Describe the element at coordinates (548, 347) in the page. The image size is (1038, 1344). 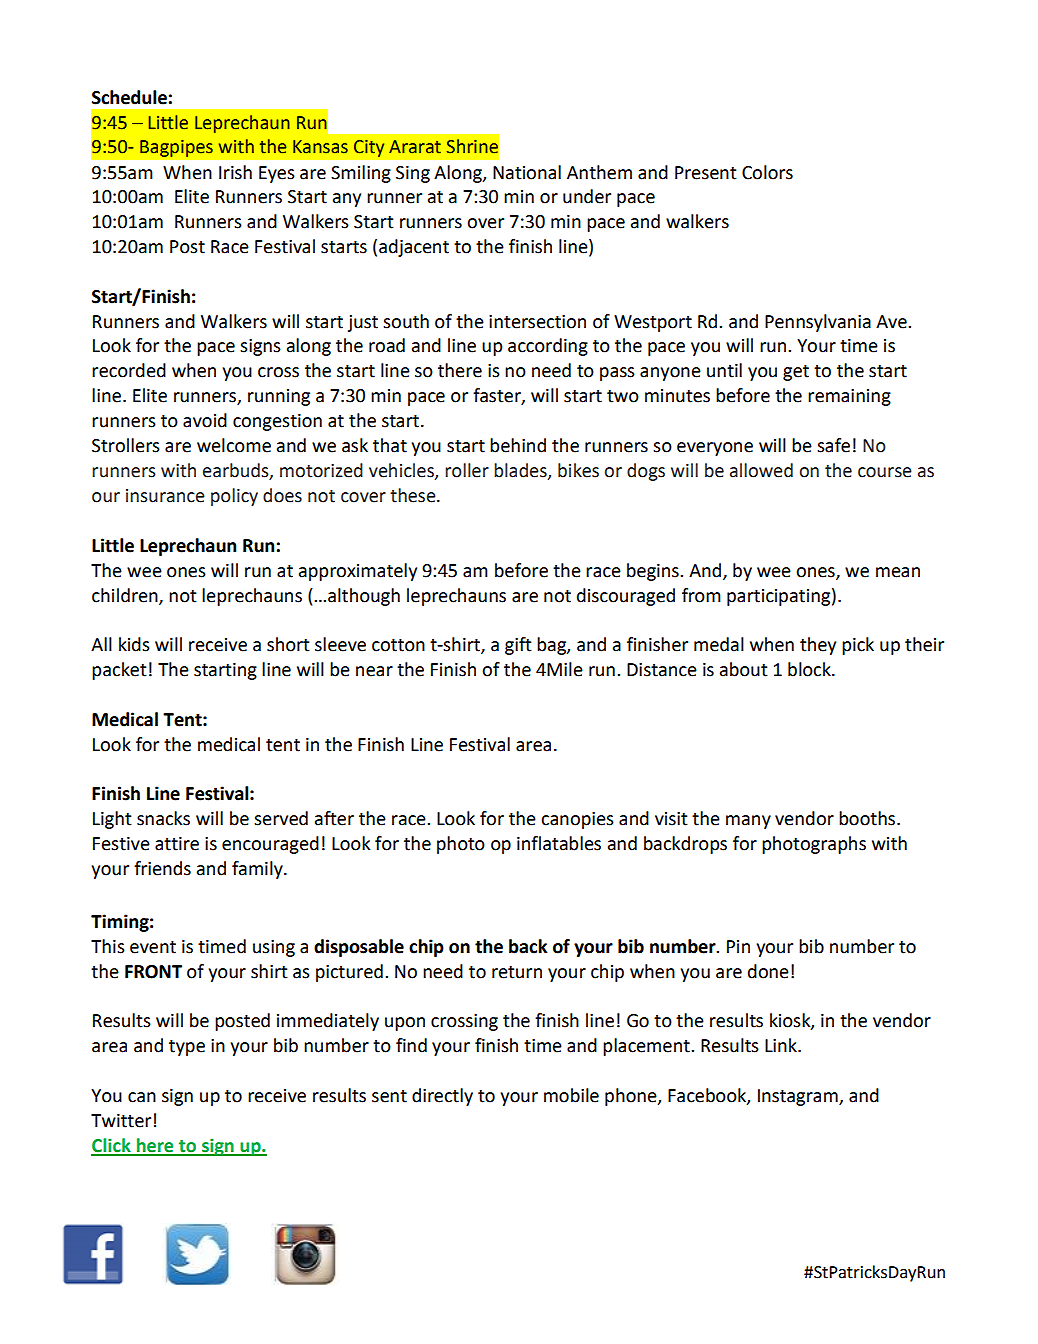
I see `according` at that location.
